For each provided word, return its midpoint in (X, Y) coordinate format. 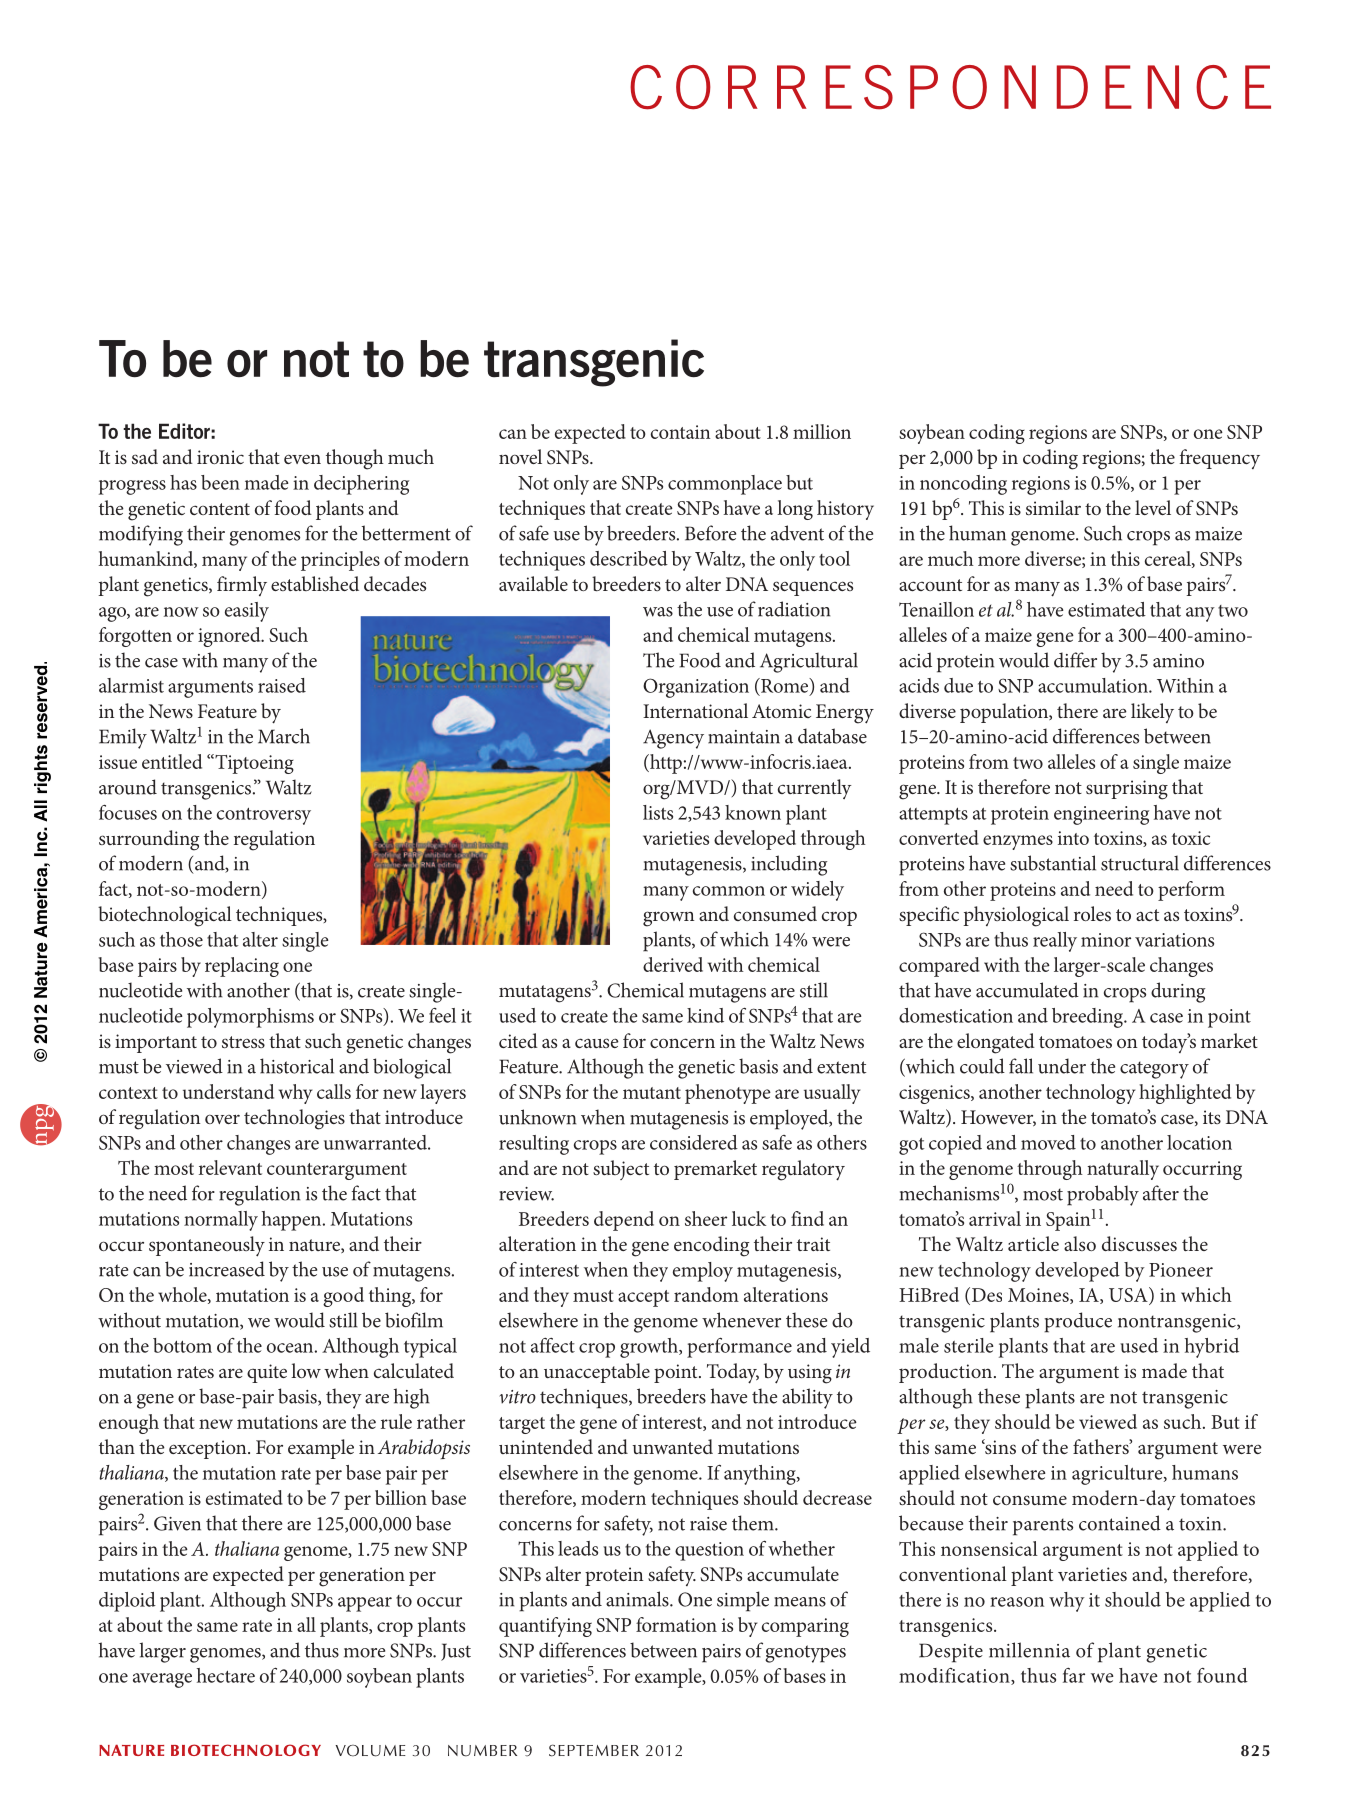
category (1154, 1070)
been (220, 482)
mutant (652, 1093)
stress (243, 1042)
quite (267, 1373)
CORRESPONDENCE (950, 87)
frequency (1220, 459)
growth (650, 1348)
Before (710, 533)
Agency (673, 739)
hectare (226, 1675)
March (284, 736)
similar (1053, 507)
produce (1078, 1322)
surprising (1127, 790)
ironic (220, 457)
